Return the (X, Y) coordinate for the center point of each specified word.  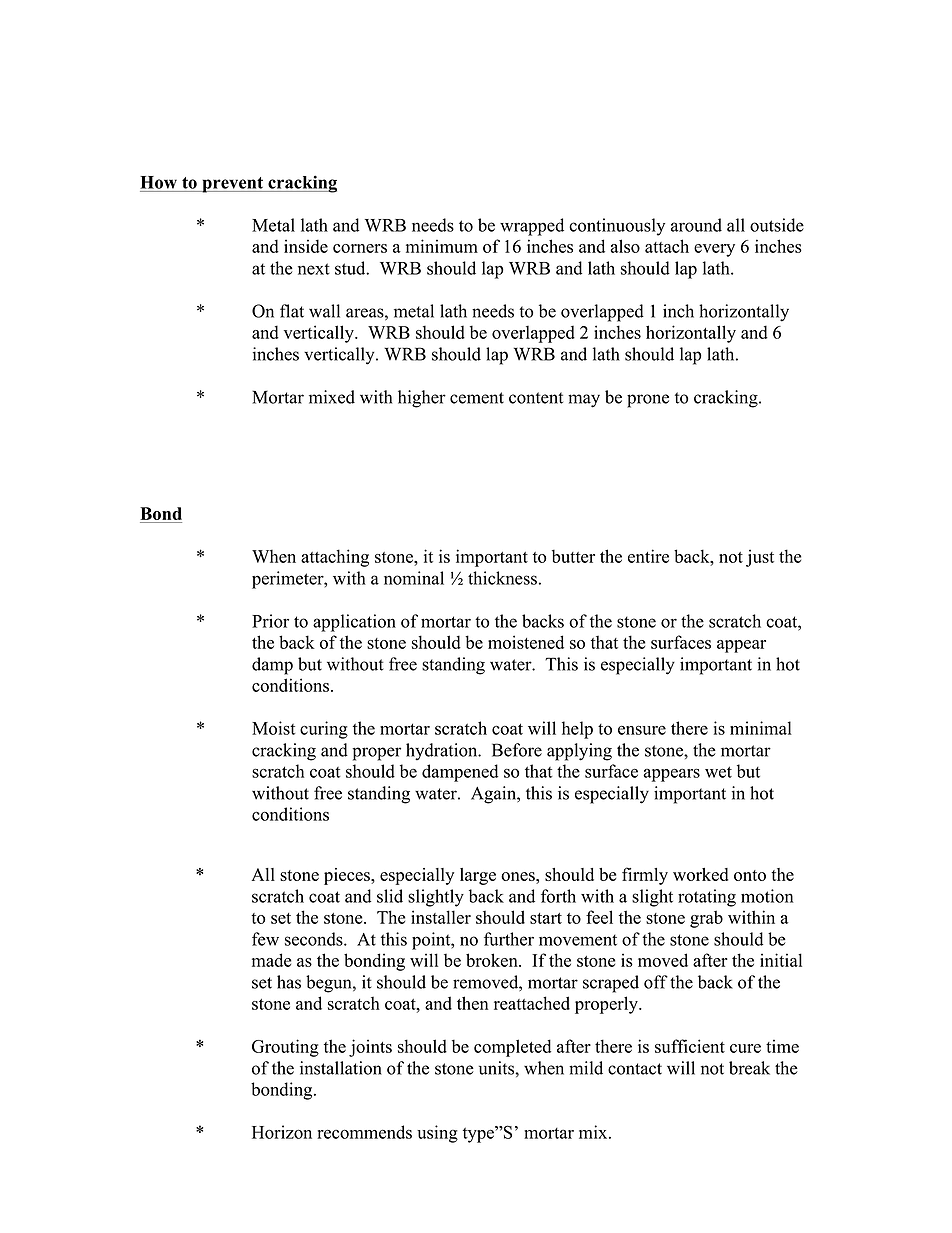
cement (477, 398)
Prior (270, 621)
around (696, 225)
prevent (233, 185)
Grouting (285, 1048)
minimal (761, 728)
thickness (502, 578)
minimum (442, 246)
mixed (332, 397)
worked (700, 874)
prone (648, 401)
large (478, 876)
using (437, 1134)
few (265, 939)
